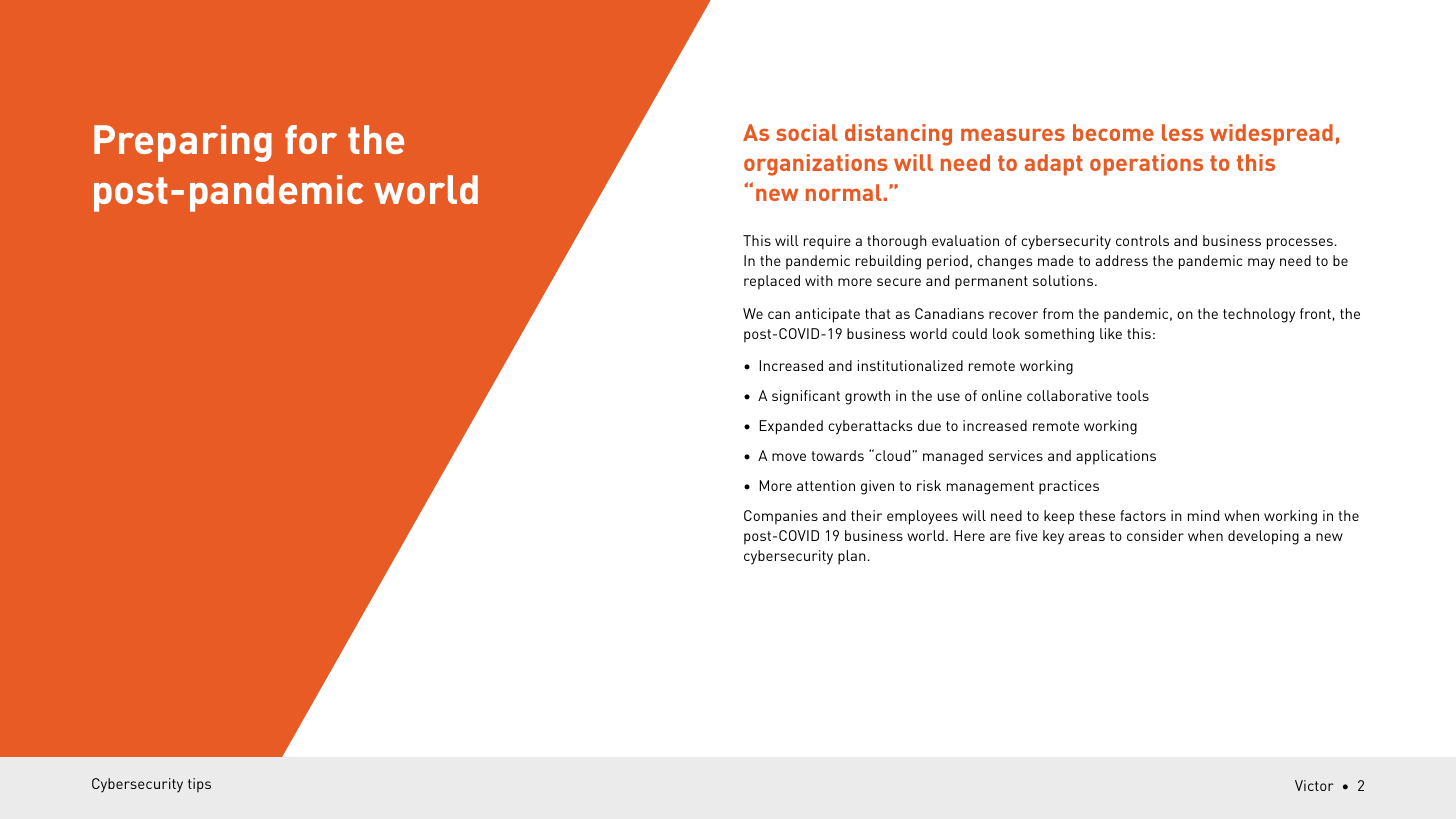 The height and width of the page is (819, 1456). What do you see at coordinates (852, 557) in the page?
I see `plan` at bounding box center [852, 557].
